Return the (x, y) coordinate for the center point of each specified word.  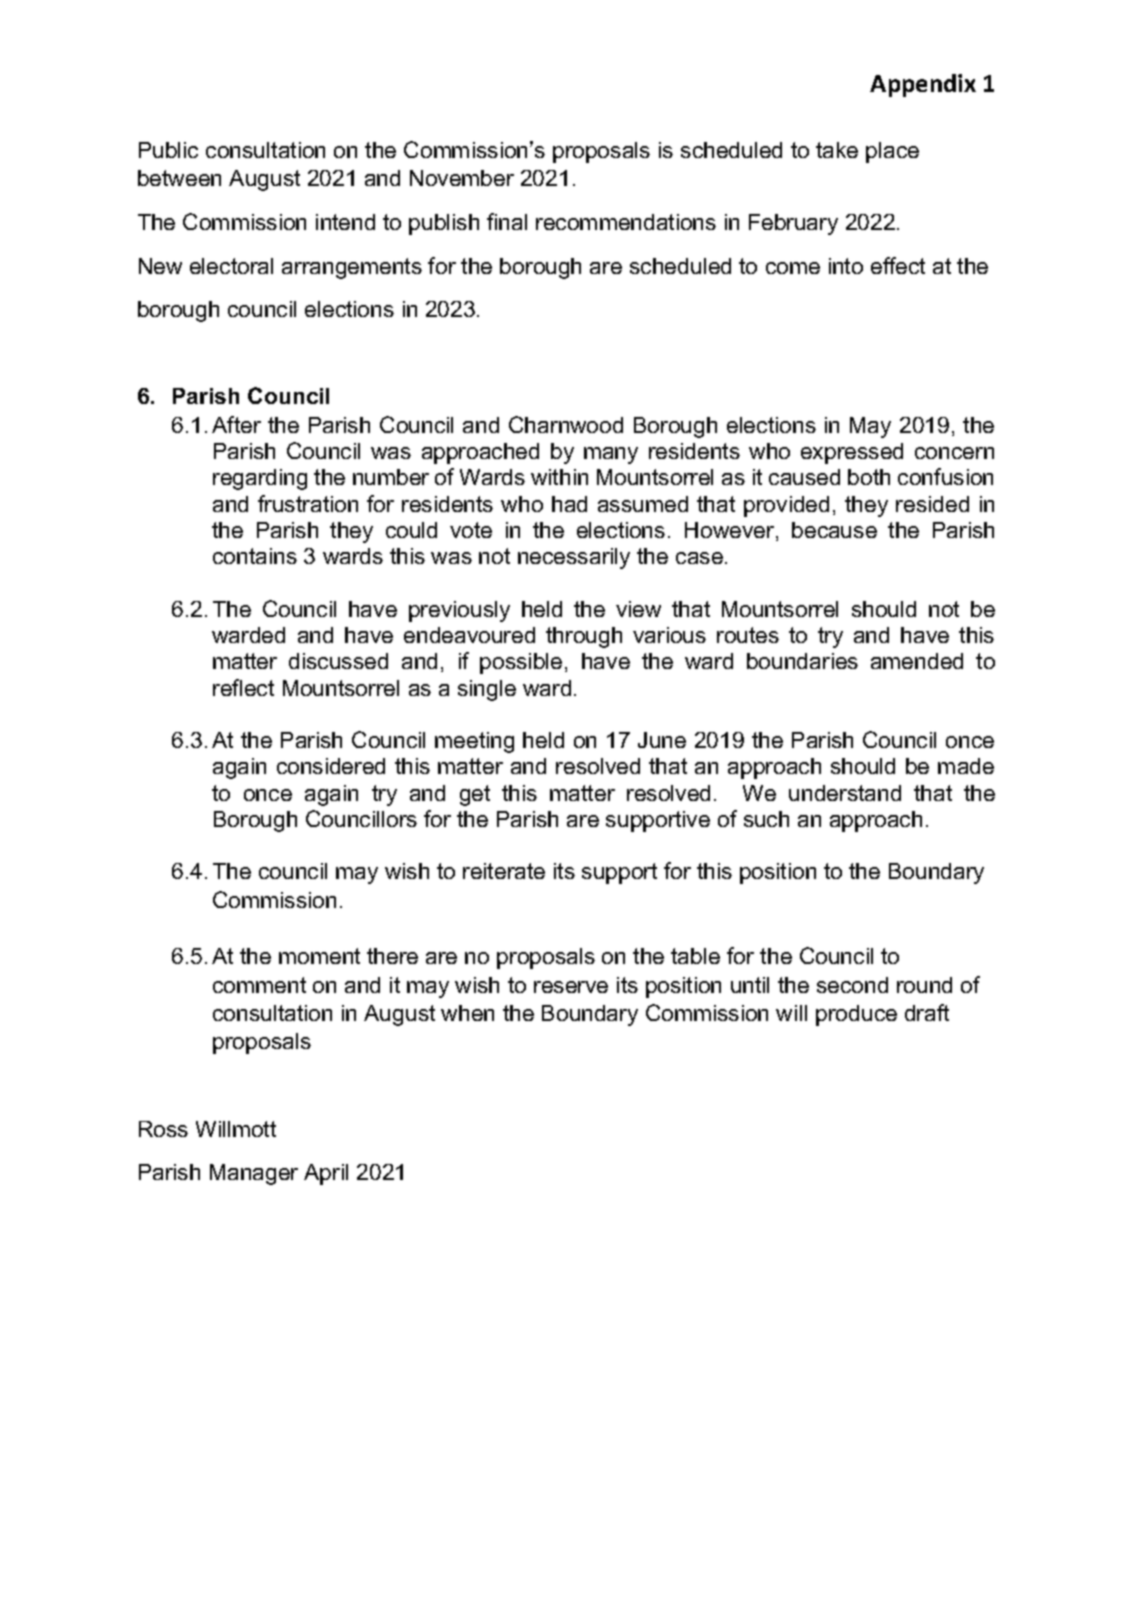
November (462, 178)
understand (845, 793)
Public (168, 150)
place (892, 152)
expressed (852, 453)
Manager (254, 1174)
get (475, 795)
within (559, 477)
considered (331, 766)
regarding (260, 479)
